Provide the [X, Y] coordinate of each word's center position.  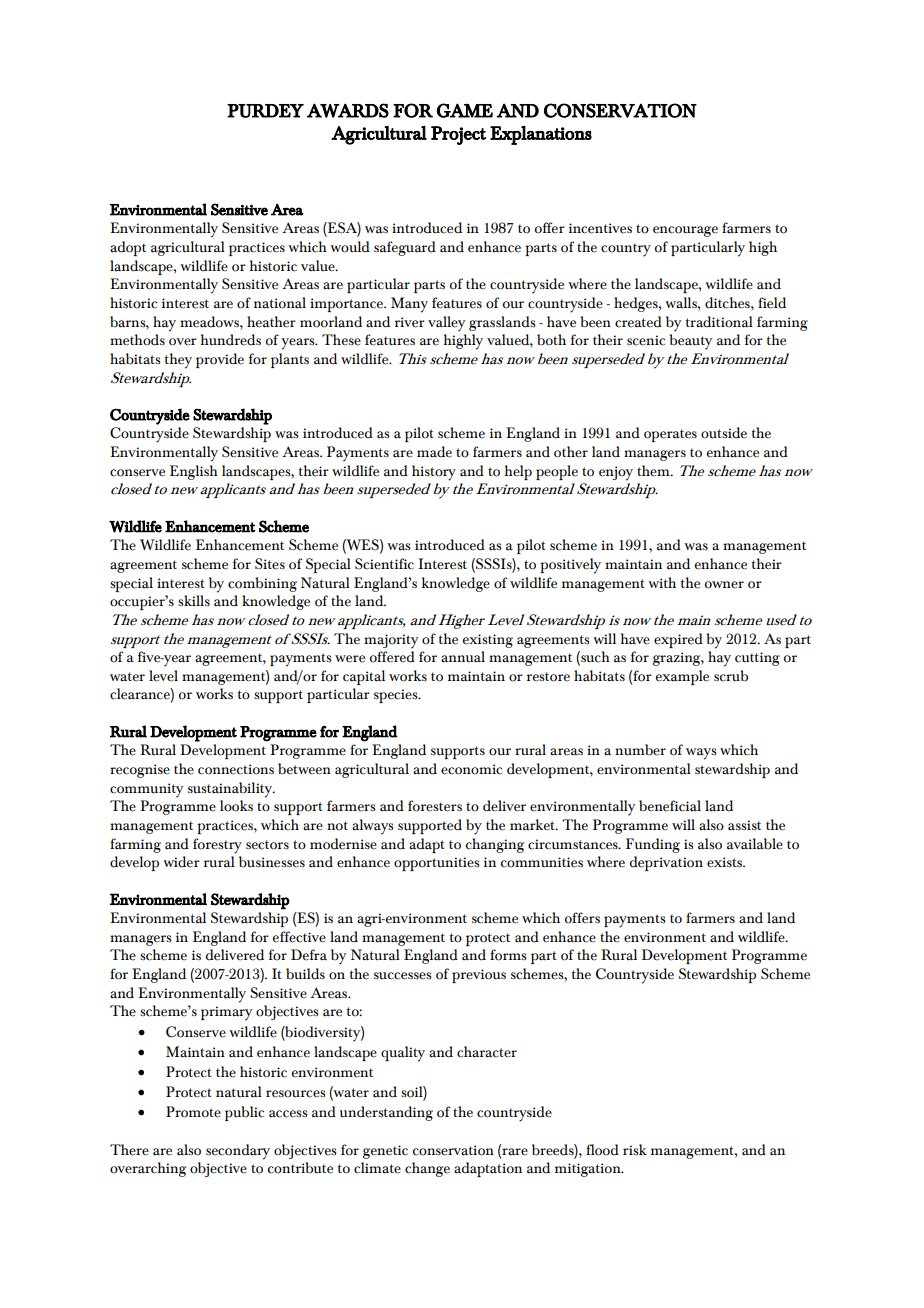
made [434, 452]
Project [458, 135]
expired [678, 640]
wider [181, 862]
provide [220, 360]
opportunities [437, 864]
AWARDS [348, 110]
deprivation [666, 863]
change [427, 1169]
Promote [193, 1112]
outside [724, 433]
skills [194, 601]
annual [463, 657]
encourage [685, 231]
